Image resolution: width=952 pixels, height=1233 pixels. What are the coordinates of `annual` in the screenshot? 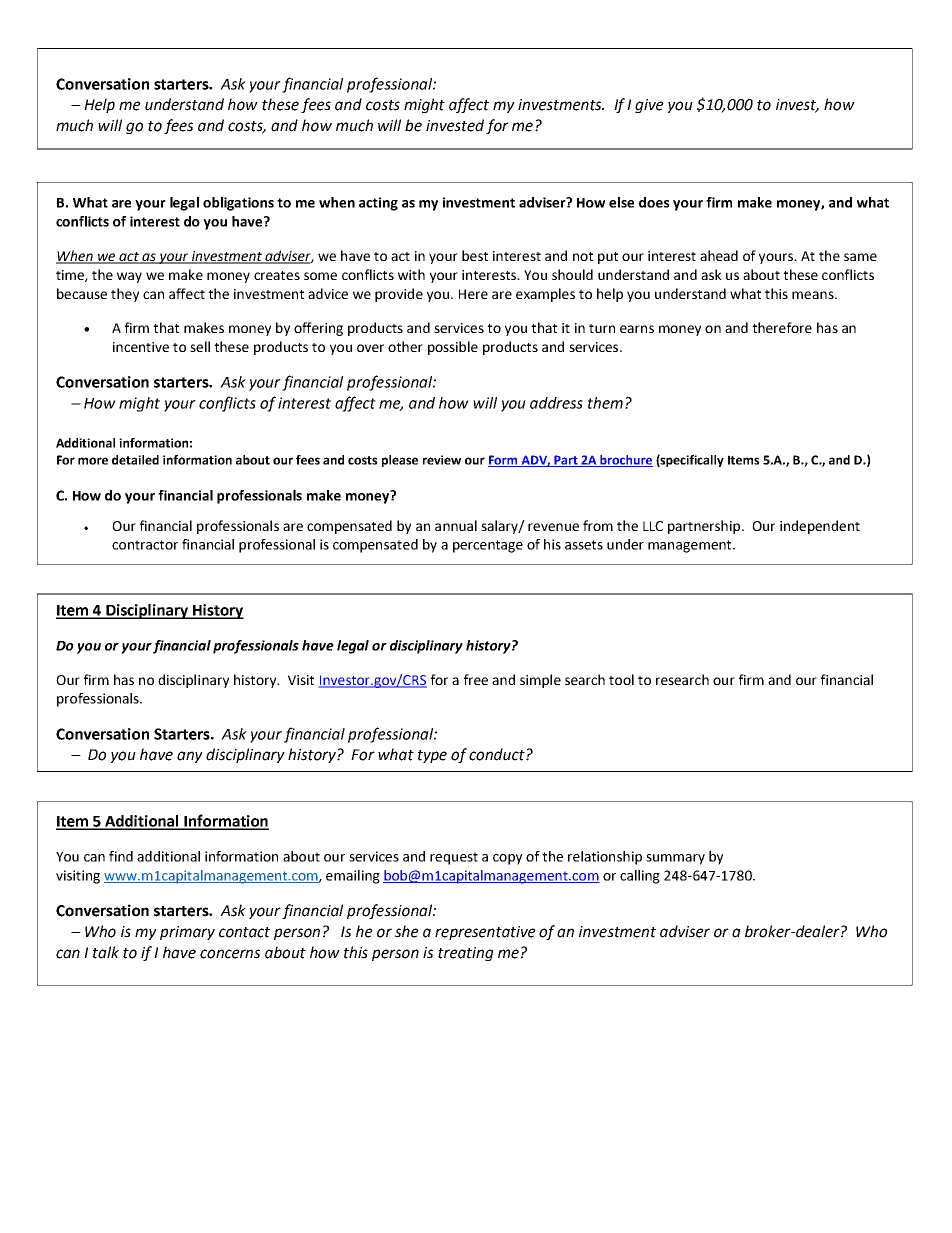 It's located at (456, 525).
